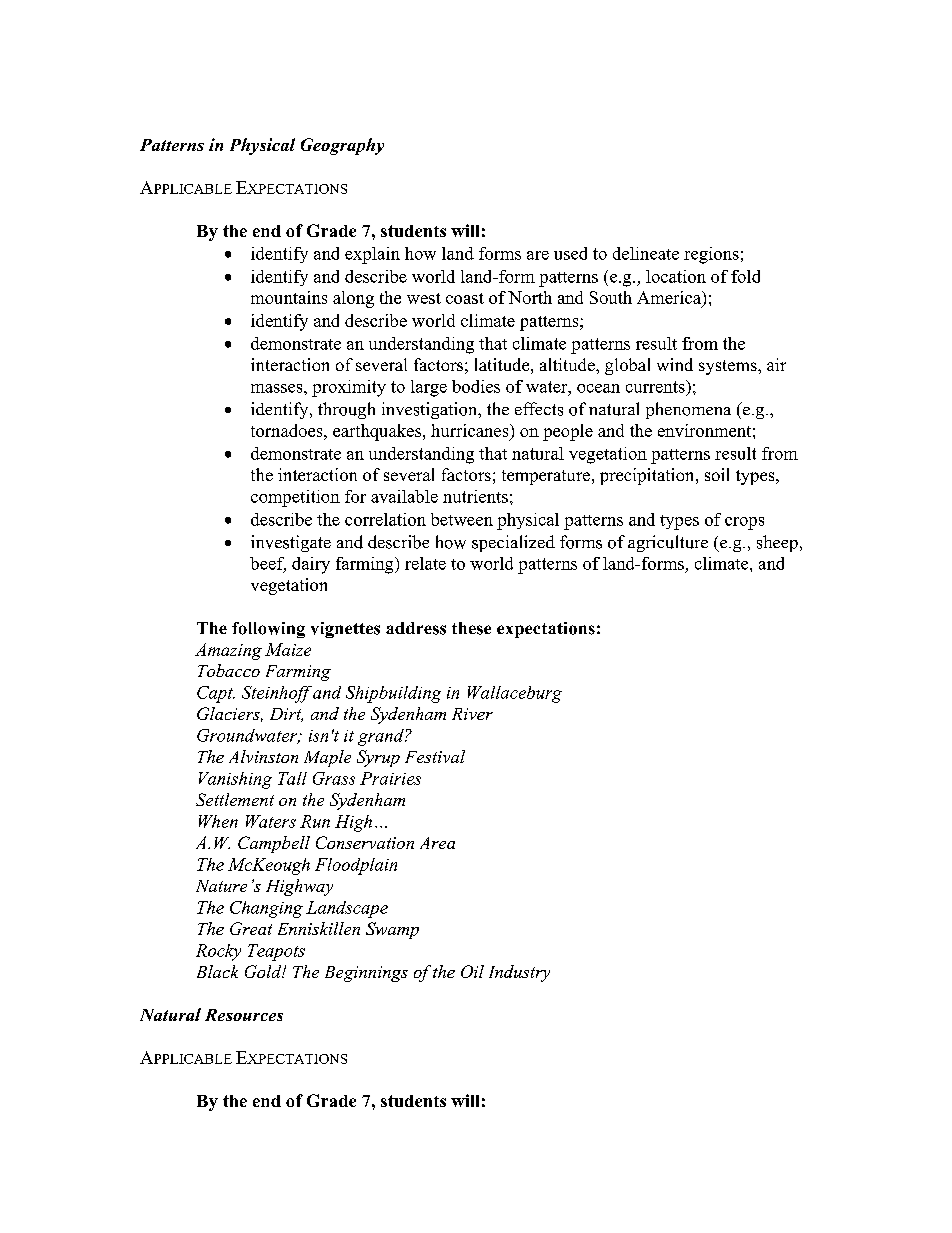 The image size is (952, 1233). Describe the element at coordinates (570, 253) in the image. I see `used` at that location.
